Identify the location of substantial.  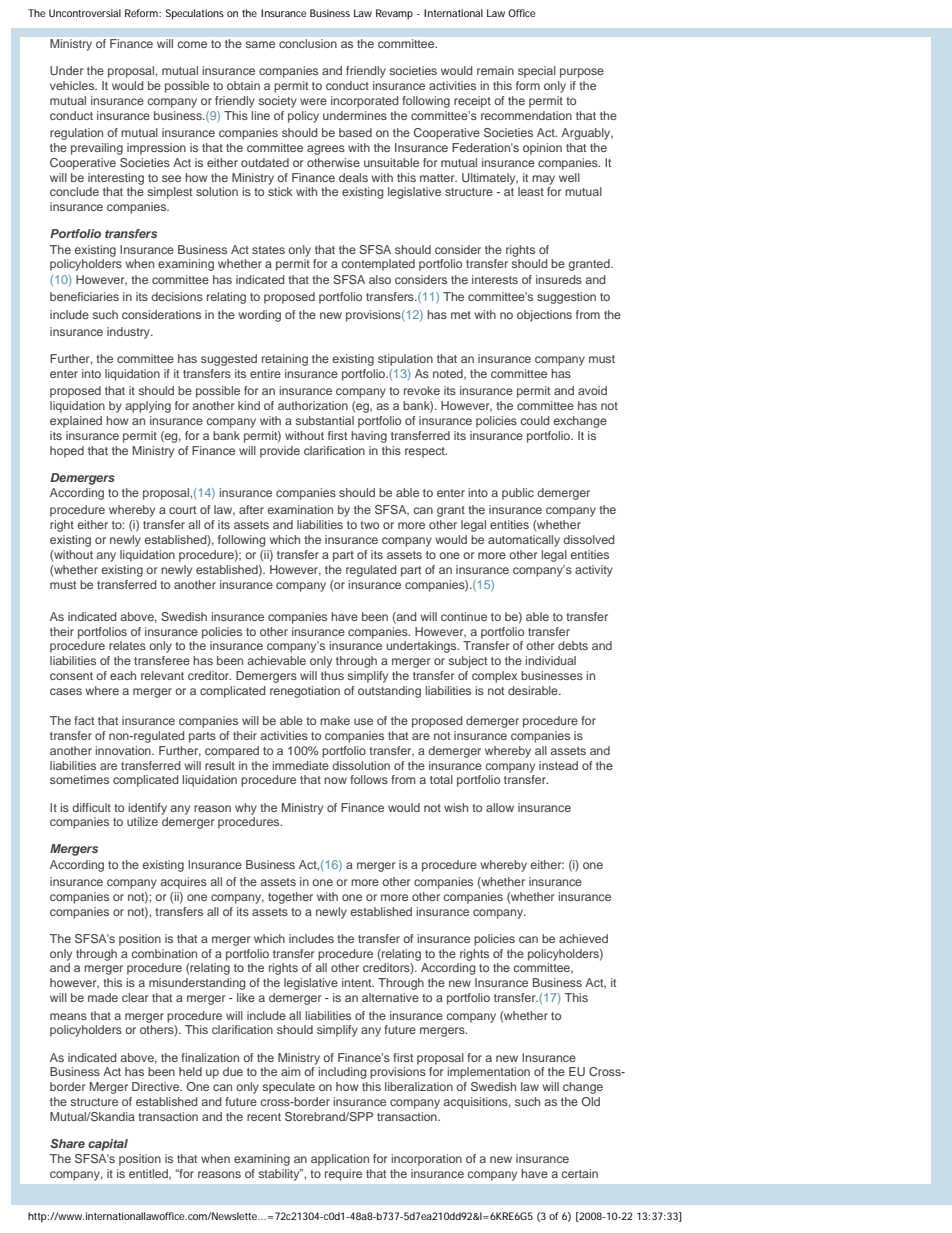
(325, 420).
